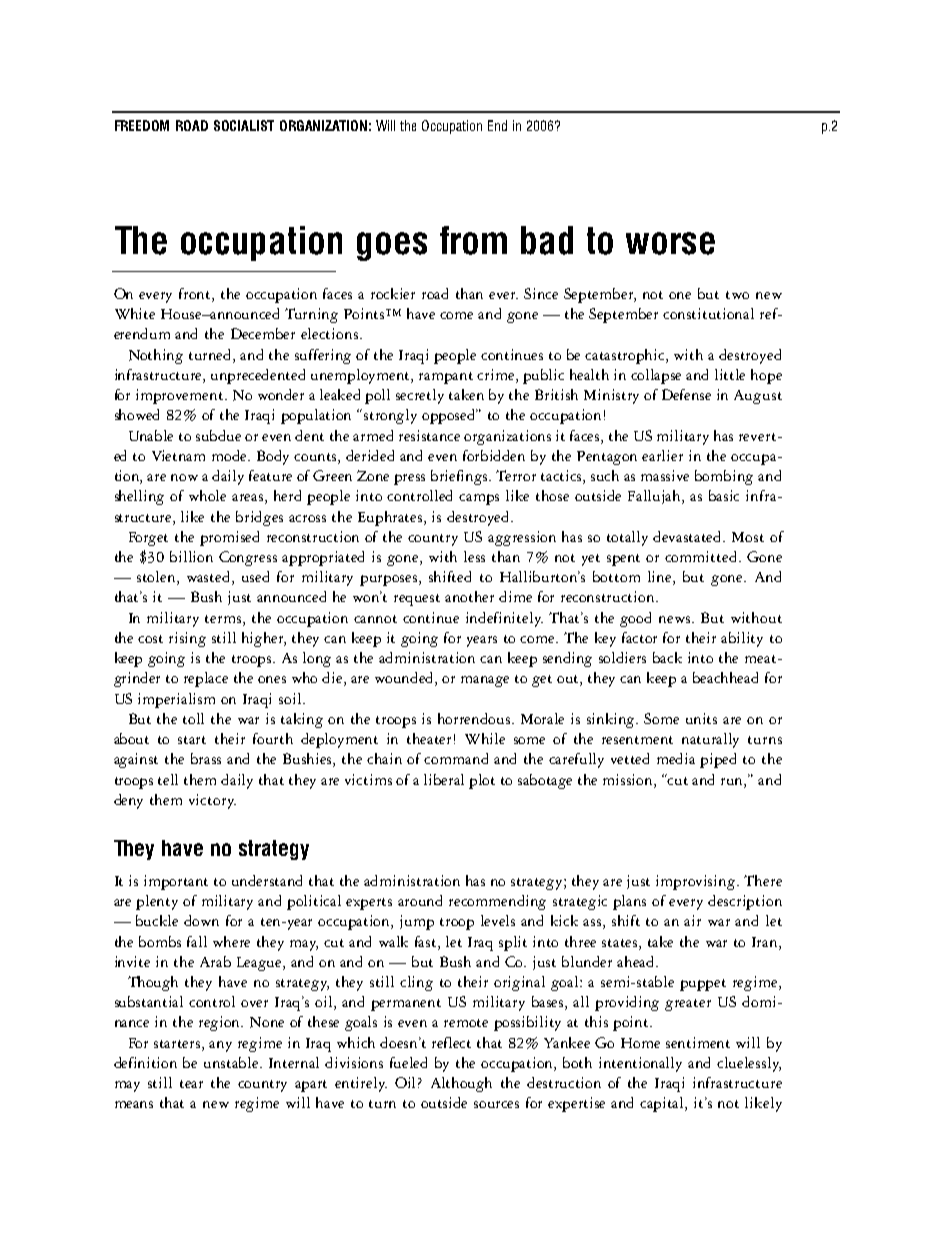 The height and width of the document is (1233, 952). I want to click on SOCIALIST, so click(244, 125).
